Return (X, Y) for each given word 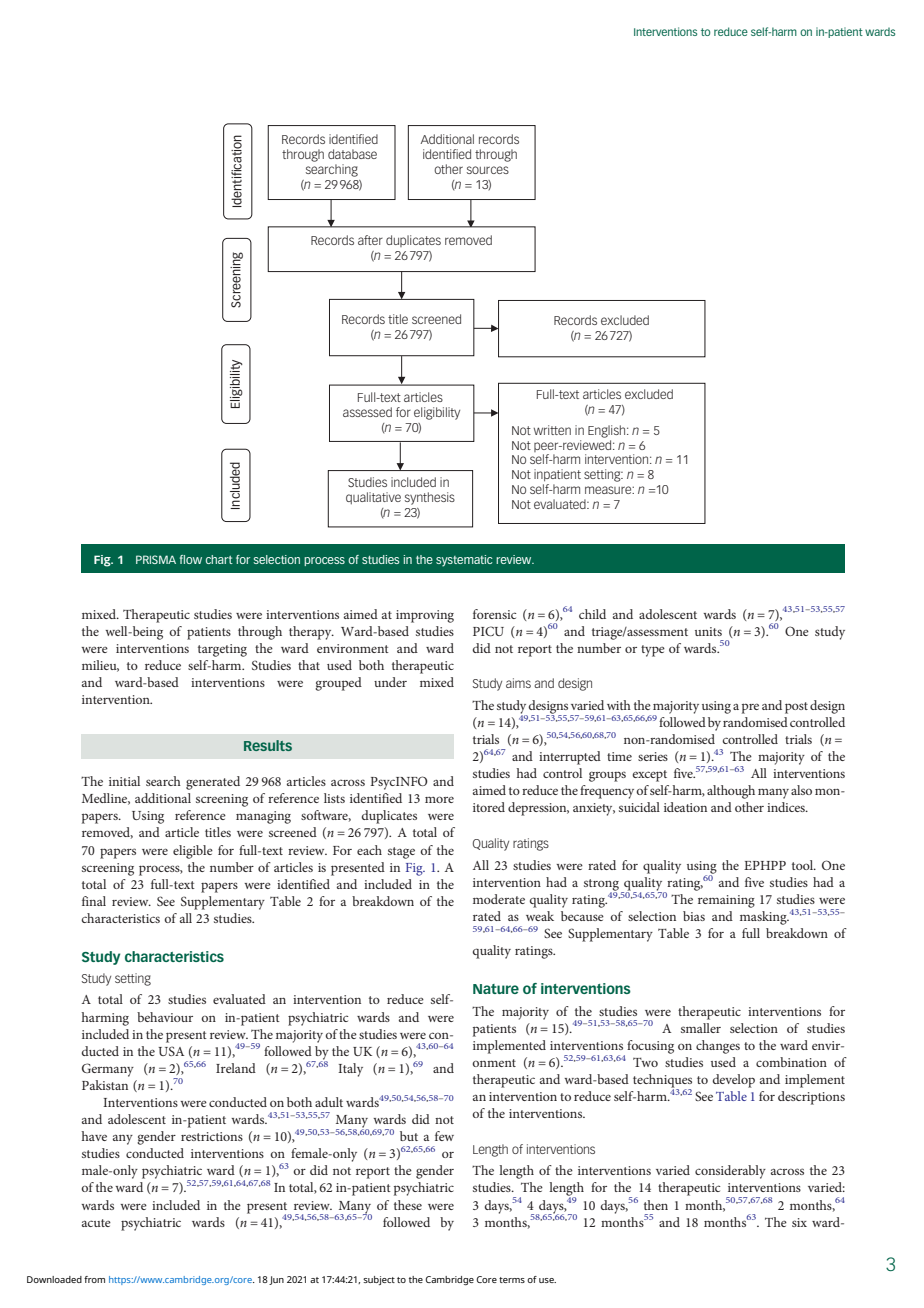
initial (124, 781)
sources (488, 170)
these (408, 1205)
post (796, 708)
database (352, 154)
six (799, 1222)
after (370, 240)
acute (96, 1223)
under (390, 682)
